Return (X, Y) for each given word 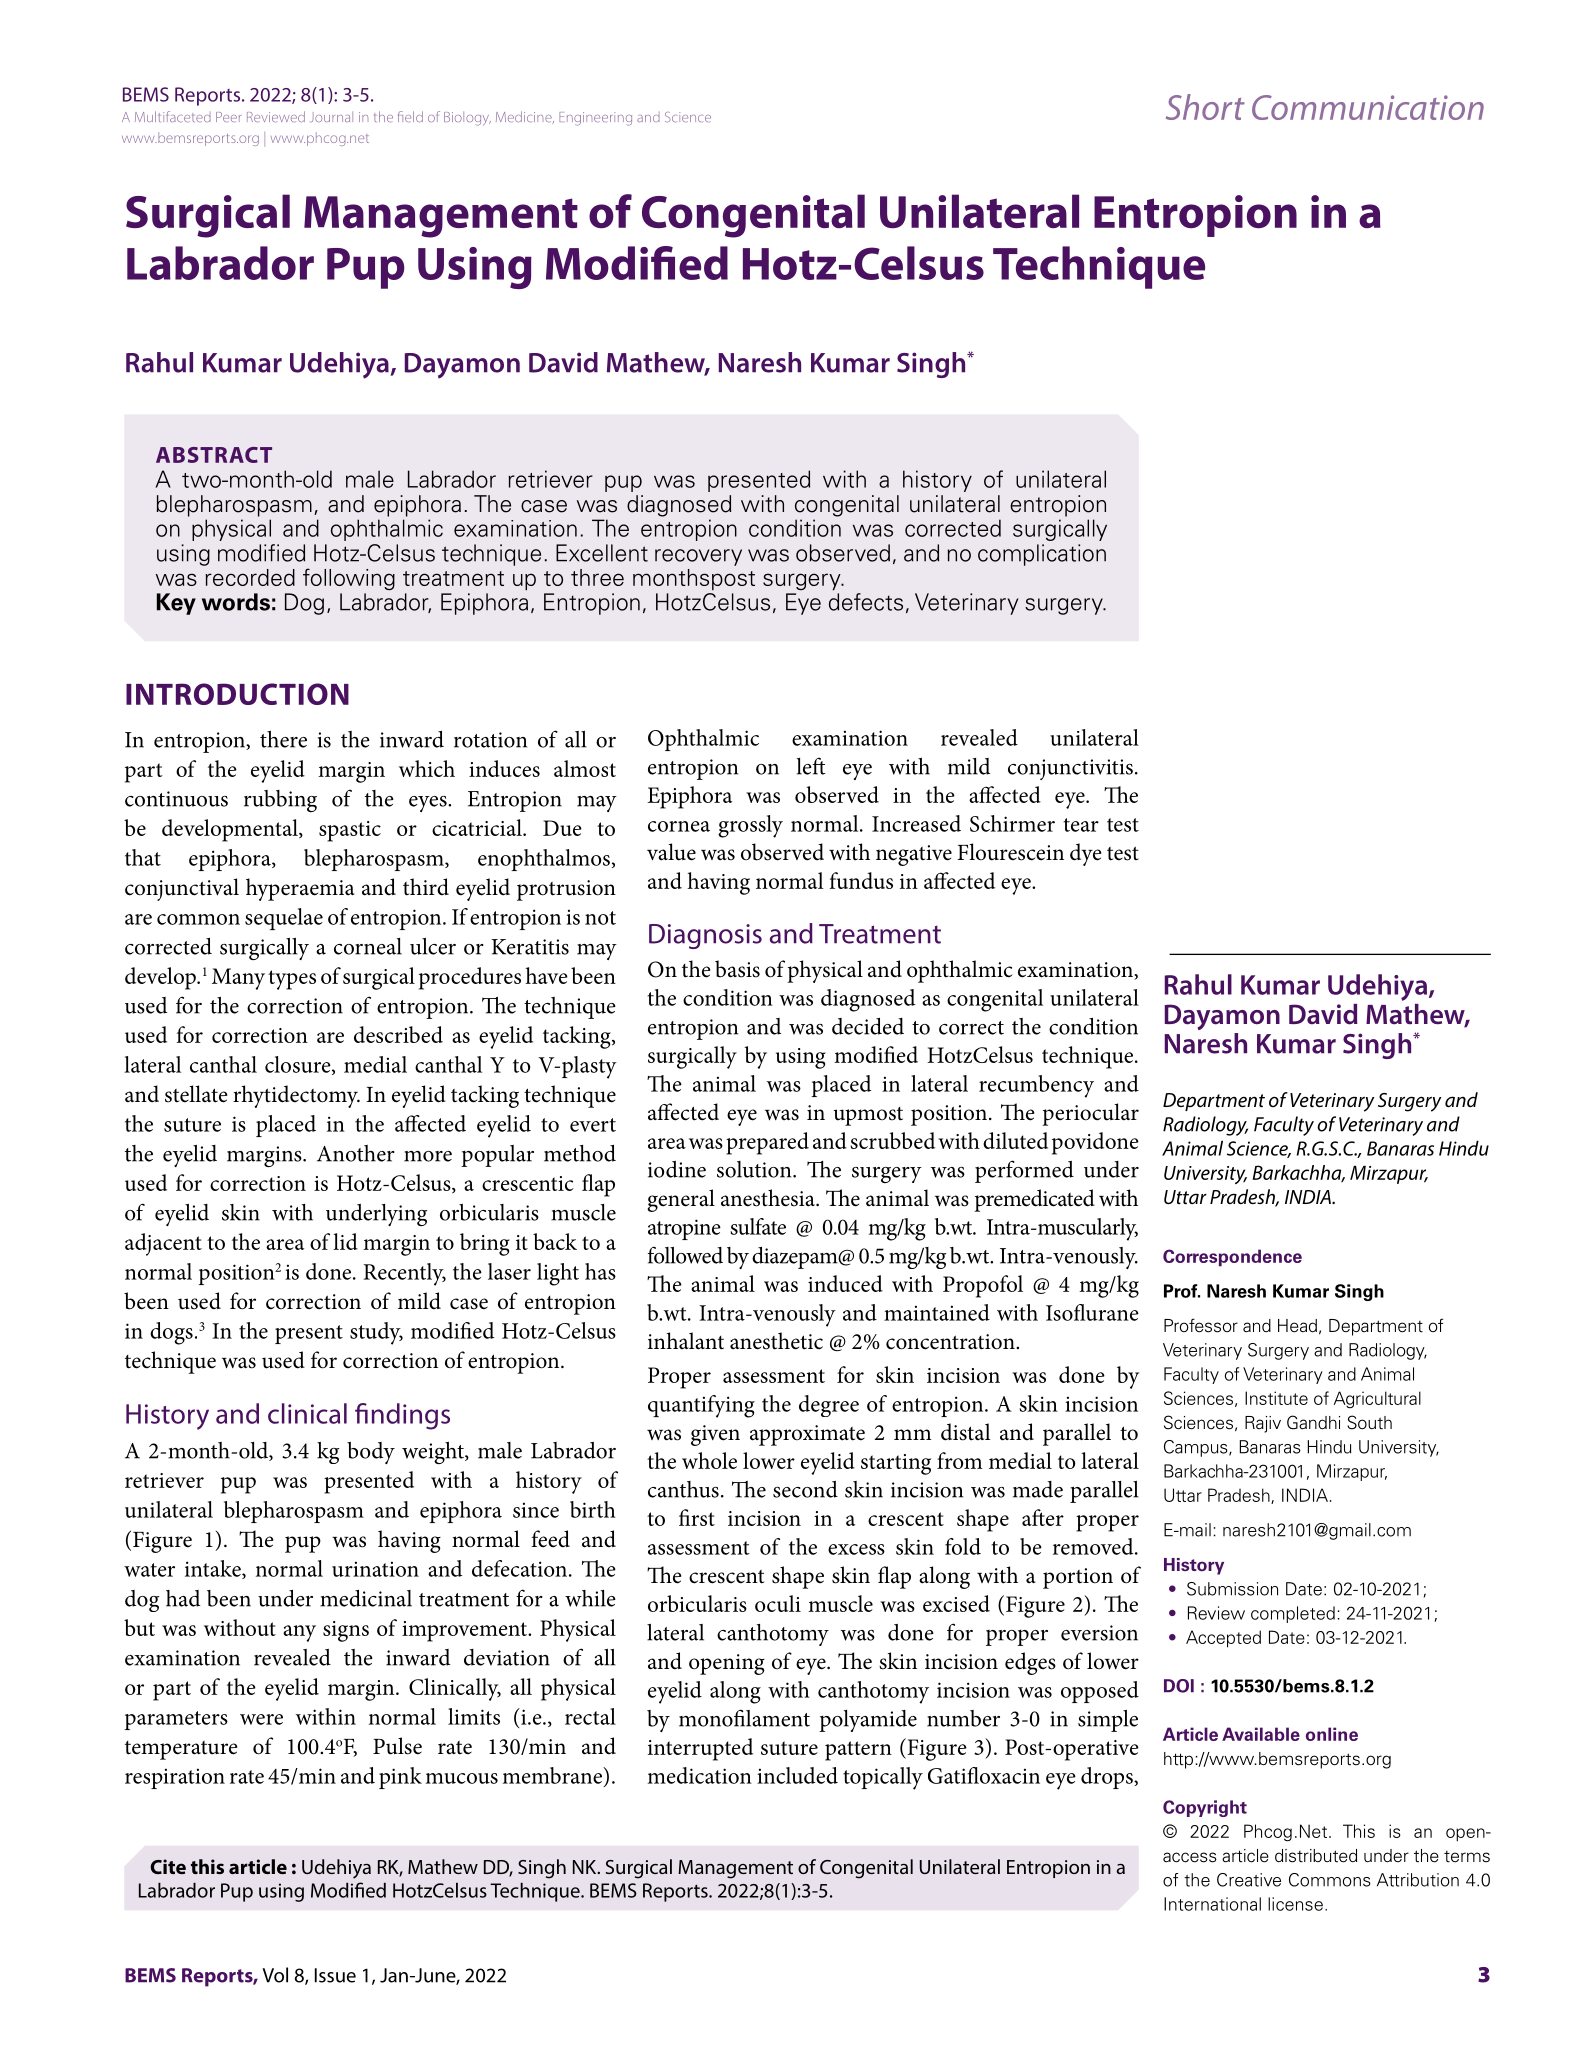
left (811, 766)
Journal (332, 117)
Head (1297, 1326)
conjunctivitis (1070, 769)
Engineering (595, 119)
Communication (1368, 107)
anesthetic (776, 1341)
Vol (275, 1975)
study (376, 1333)
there (283, 739)
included (797, 1775)
